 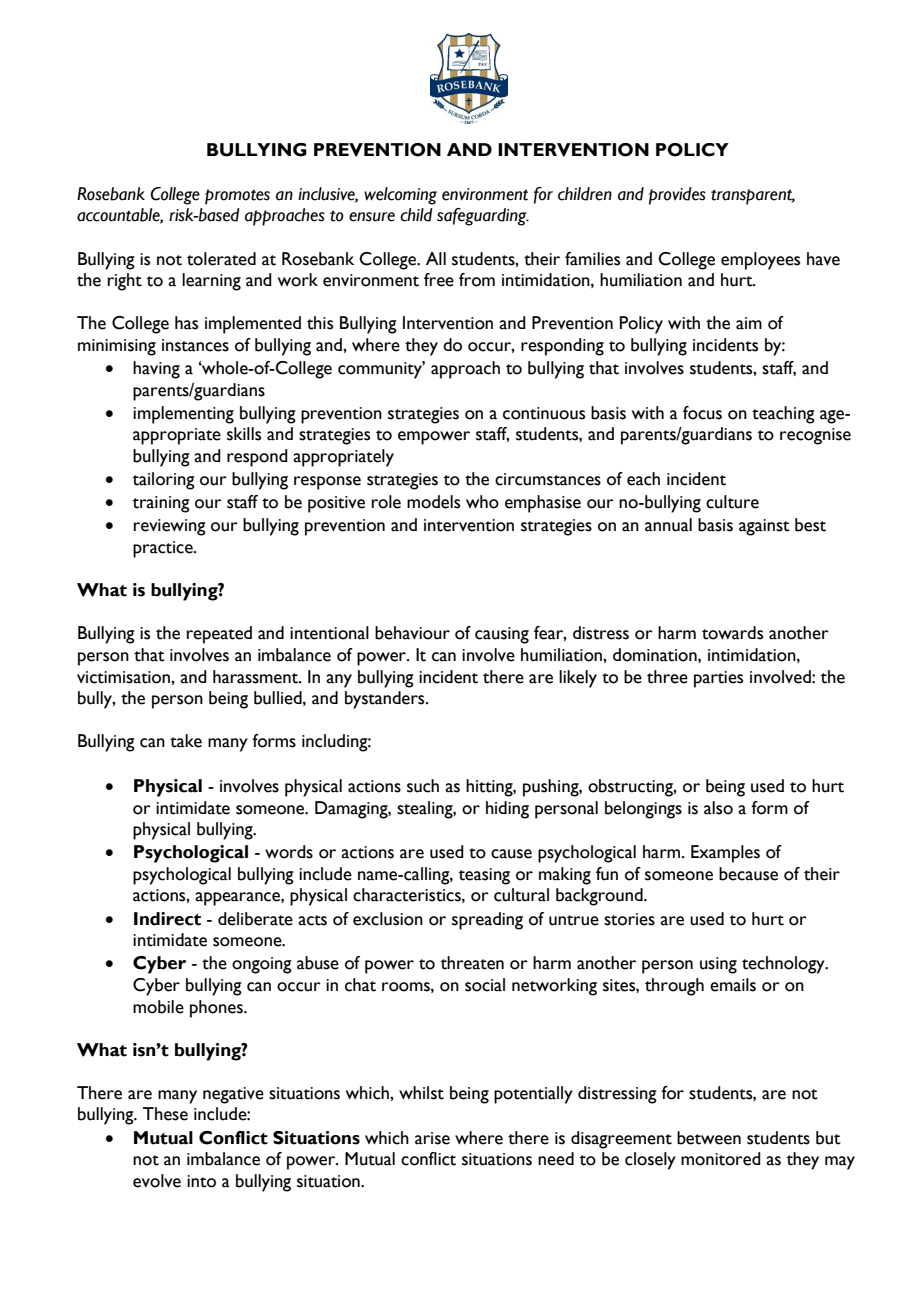 I want to click on transparent, so click(x=753, y=197).
